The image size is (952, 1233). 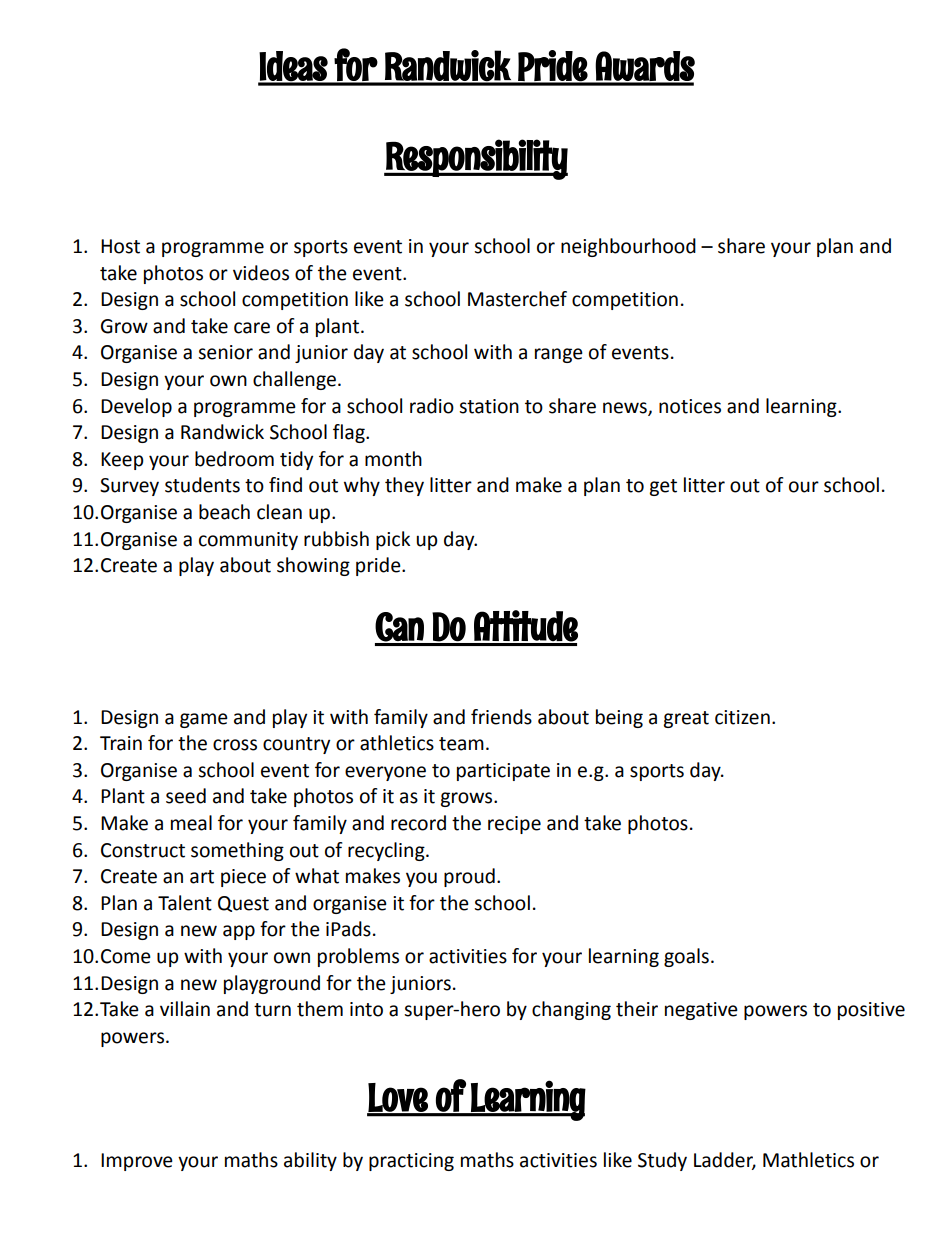 I want to click on pick, so click(x=393, y=540).
